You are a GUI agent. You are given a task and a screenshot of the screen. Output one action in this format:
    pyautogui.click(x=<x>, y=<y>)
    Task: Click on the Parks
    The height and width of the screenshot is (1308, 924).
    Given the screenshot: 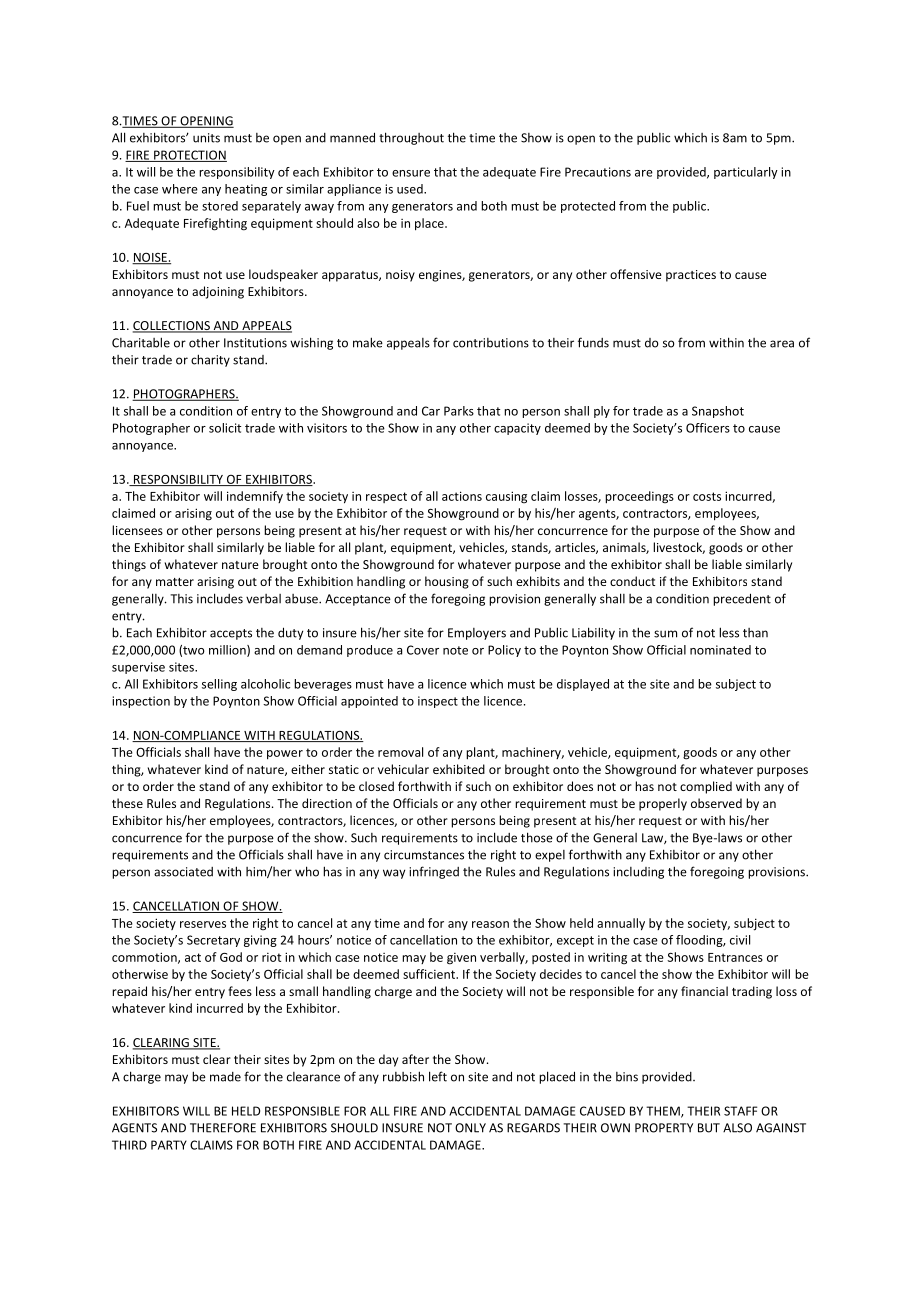 What is the action you would take?
    pyautogui.click(x=459, y=411)
